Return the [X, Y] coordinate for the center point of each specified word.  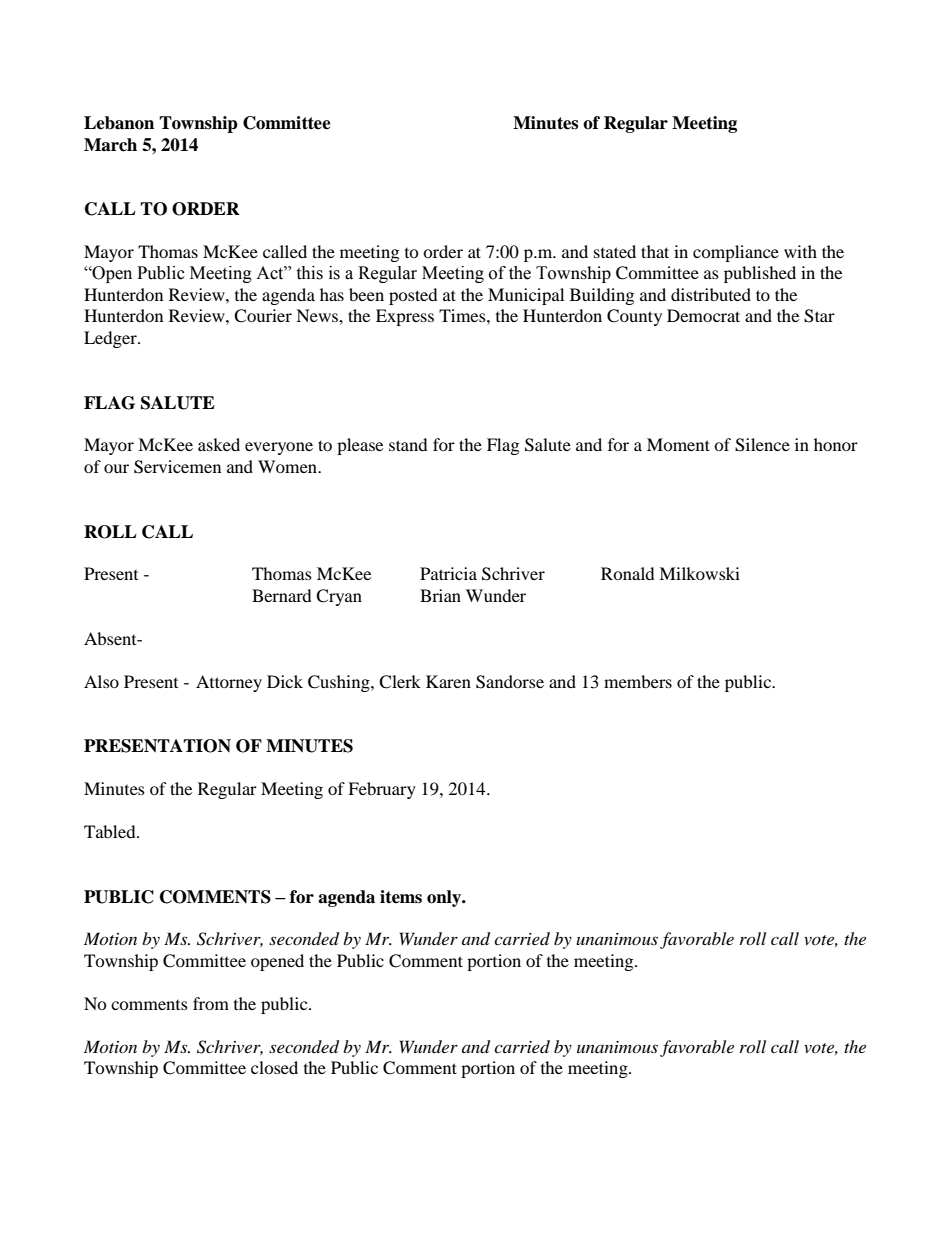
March [110, 145]
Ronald [628, 573]
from [211, 1003]
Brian [440, 595]
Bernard [282, 595]
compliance [736, 253]
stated [615, 251]
